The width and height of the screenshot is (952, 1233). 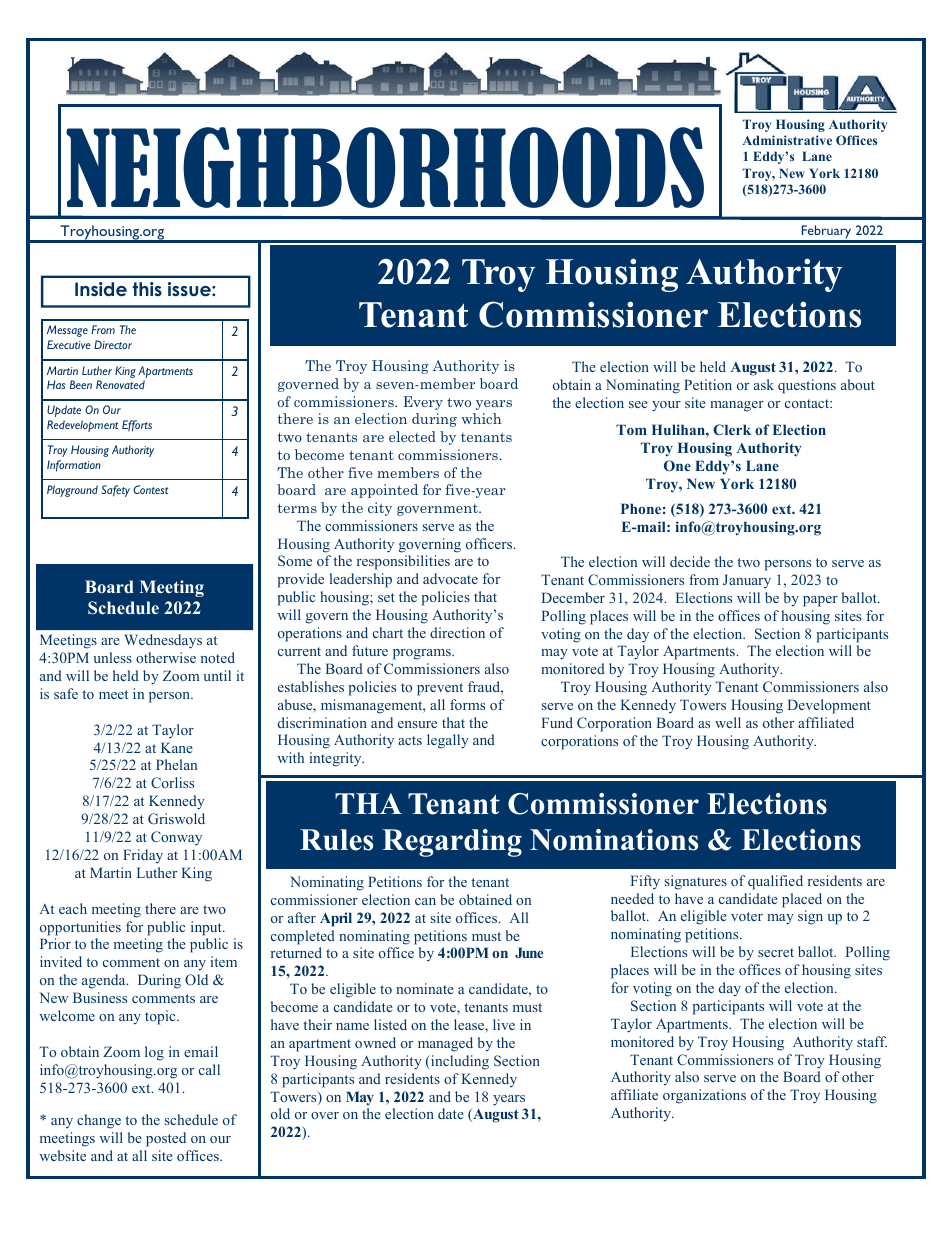 I want to click on Regarding, so click(x=452, y=843).
